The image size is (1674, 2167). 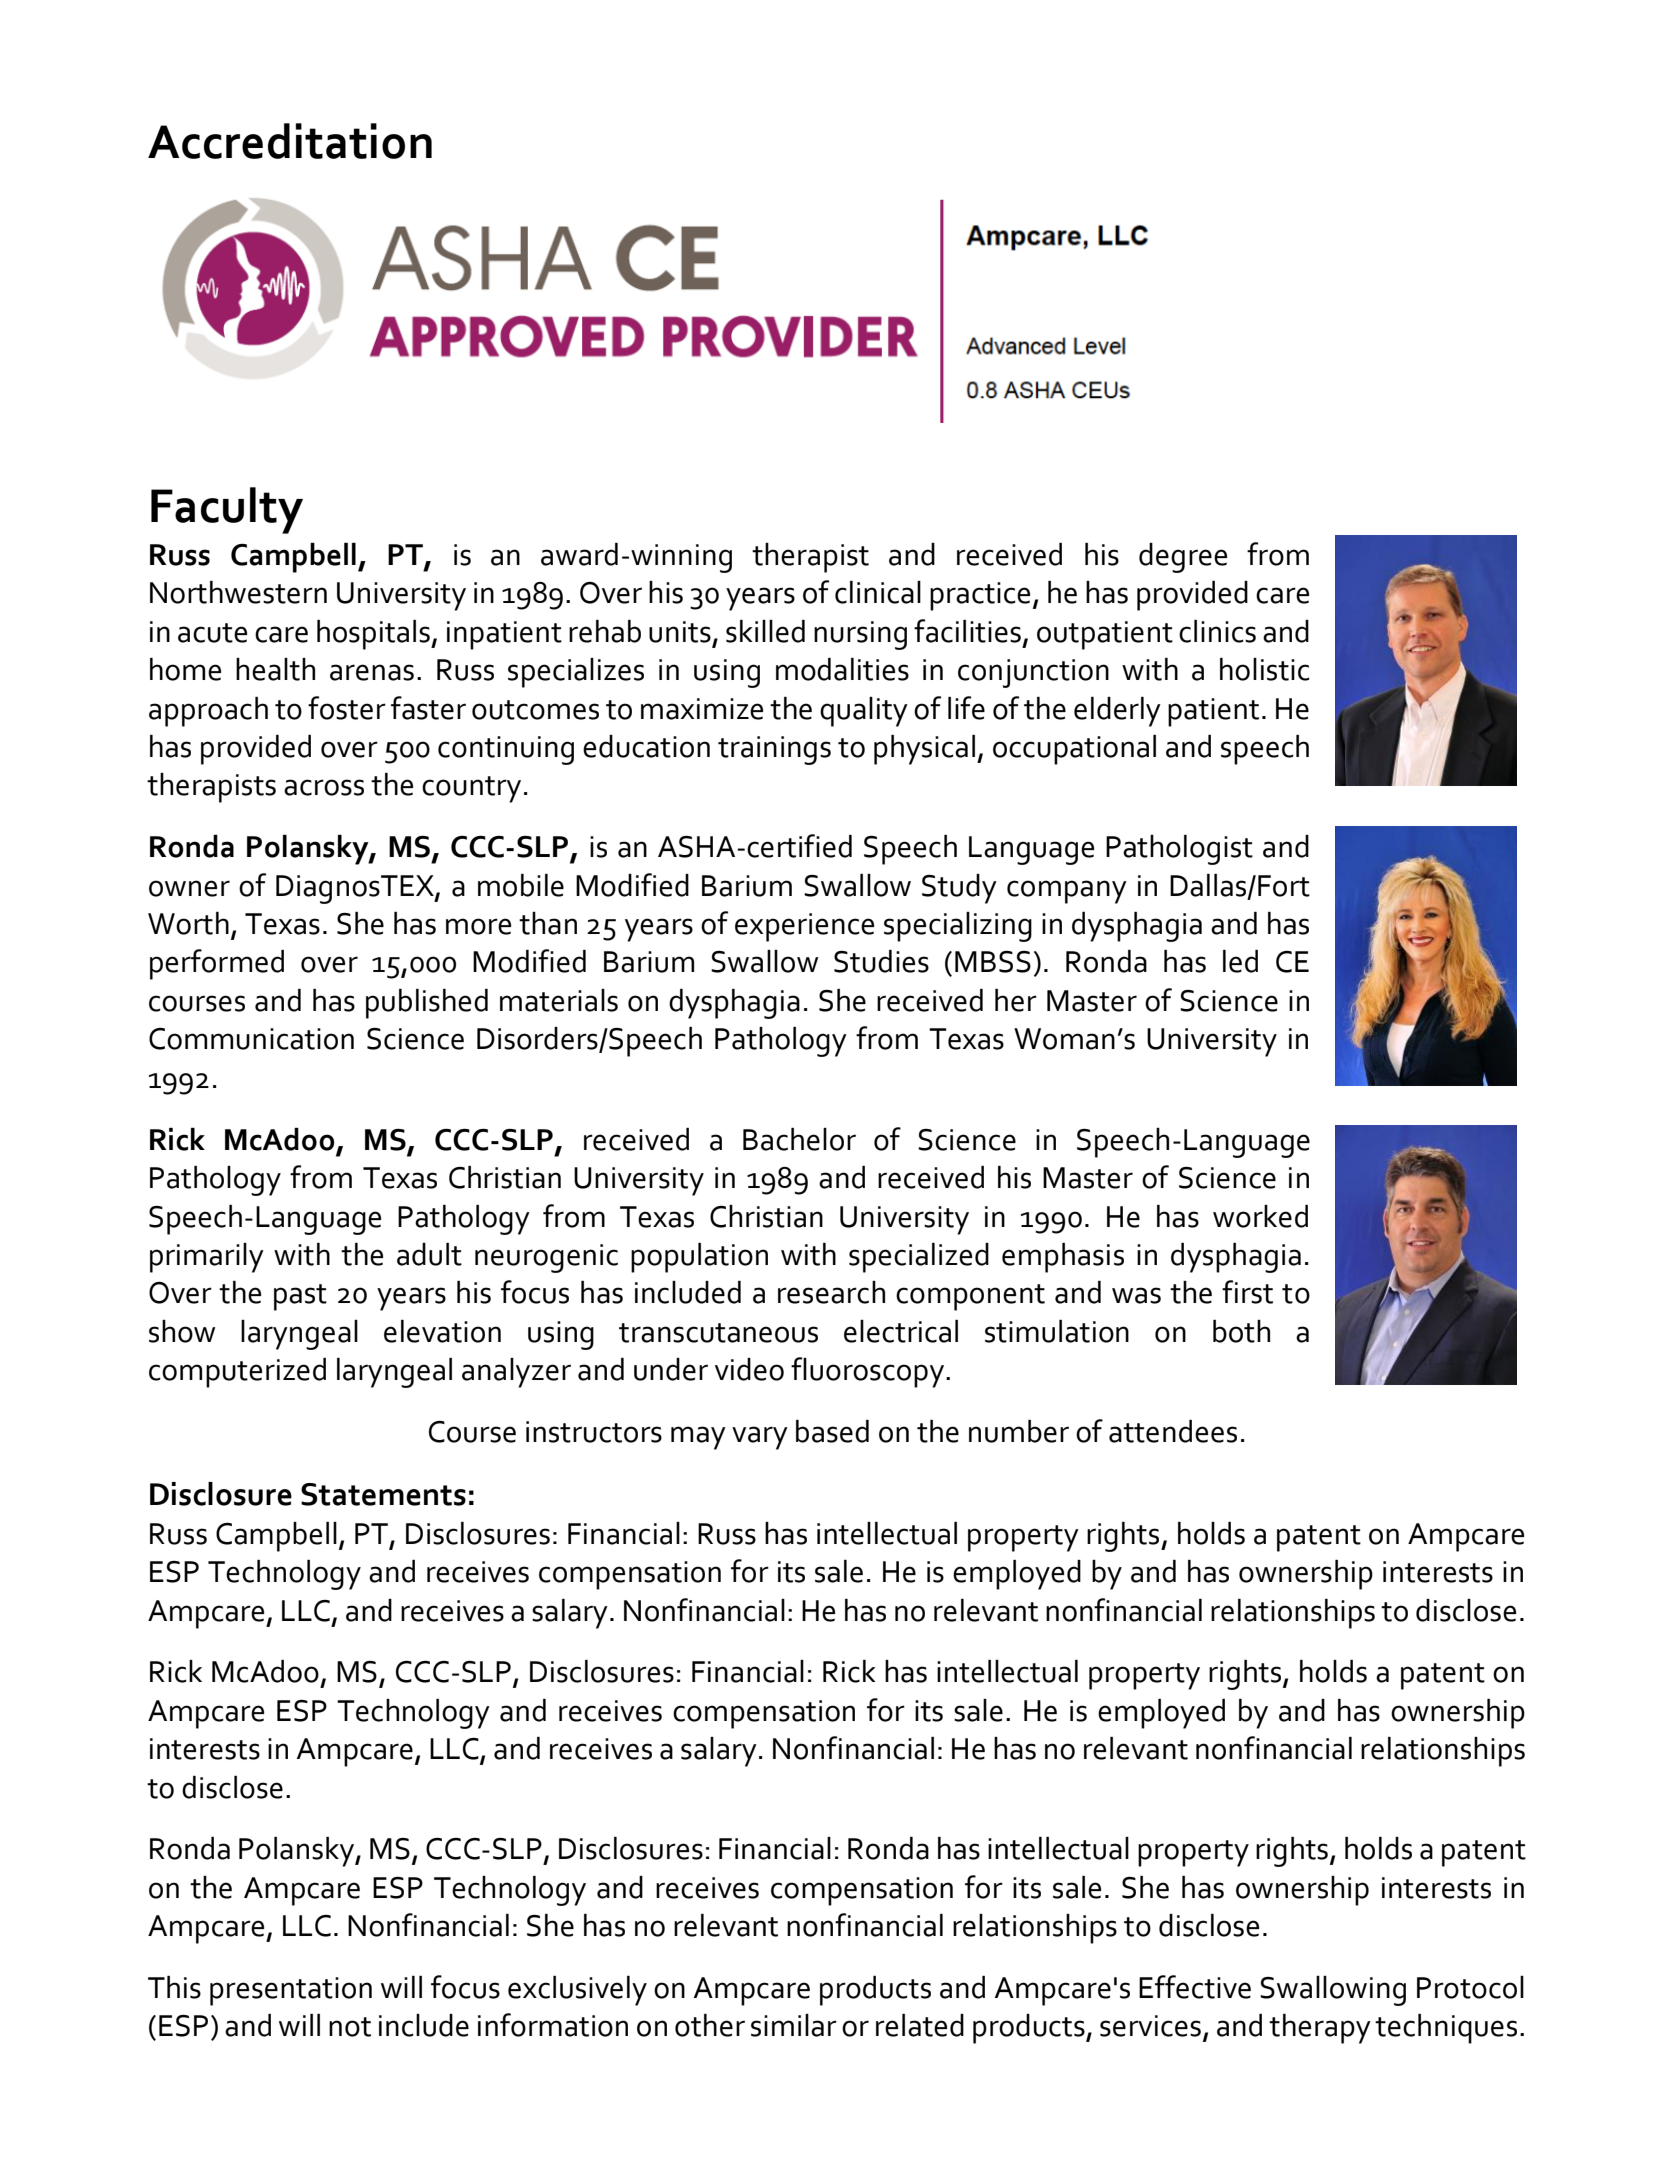 What do you see at coordinates (251, 1039) in the image?
I see `Communication` at bounding box center [251, 1039].
